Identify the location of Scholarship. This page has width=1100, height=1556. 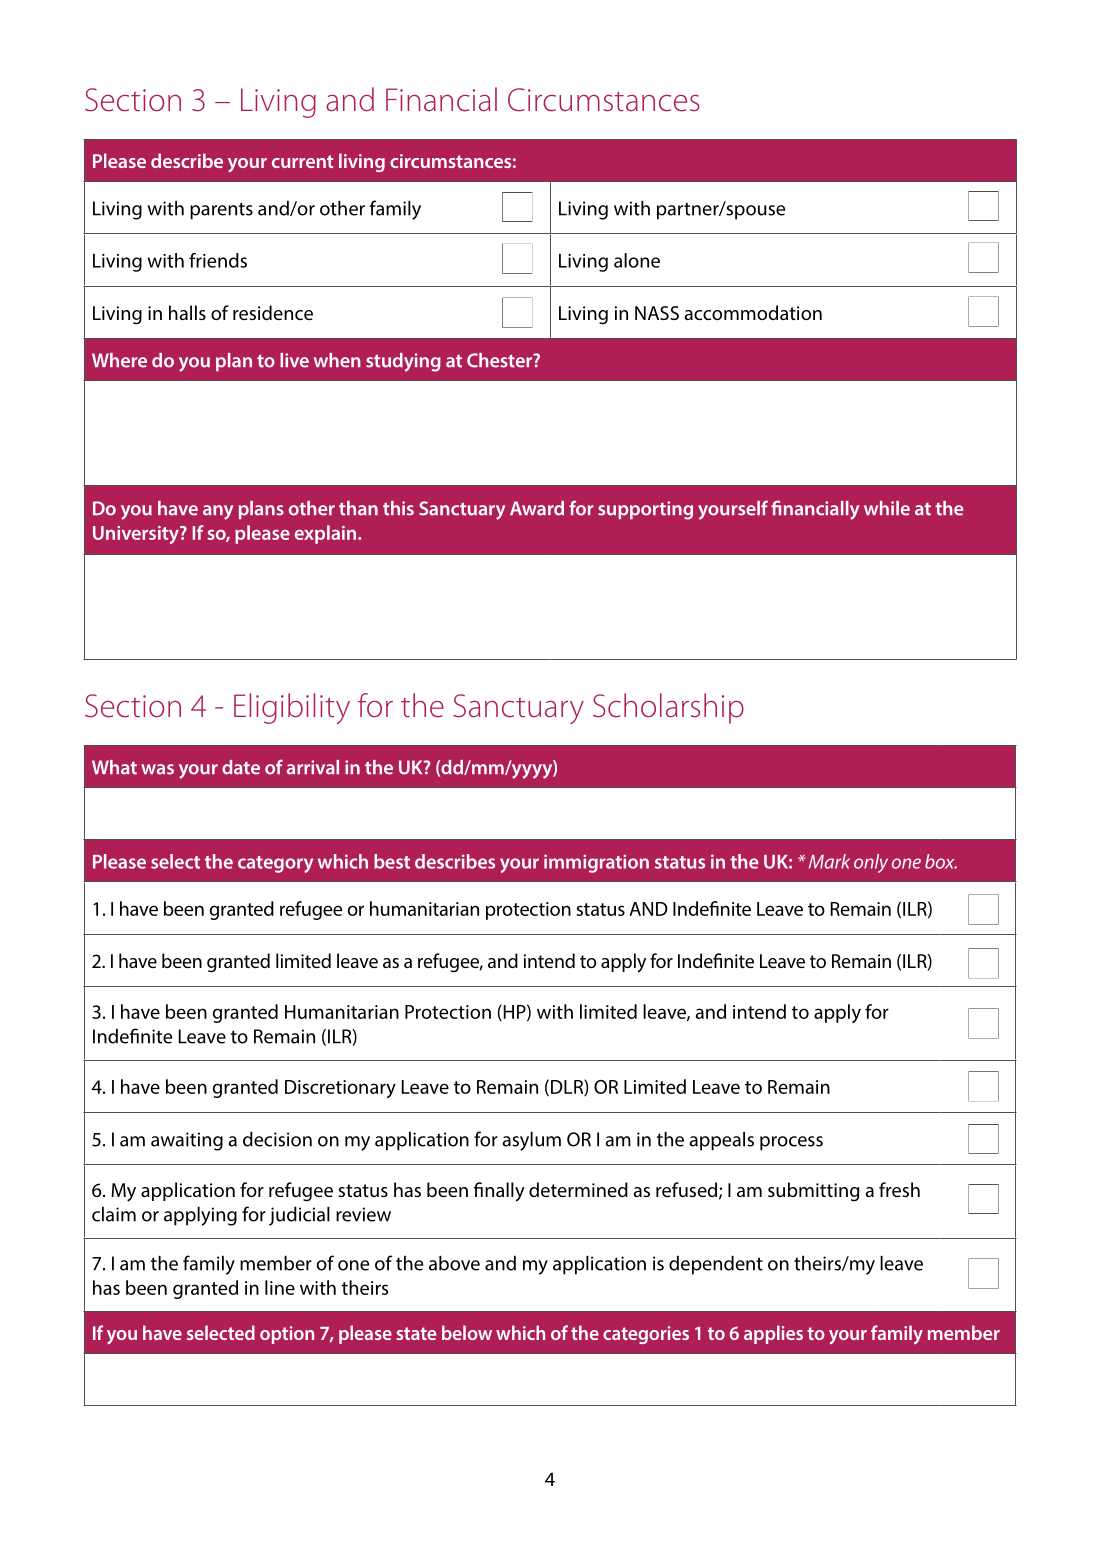
(668, 708).
